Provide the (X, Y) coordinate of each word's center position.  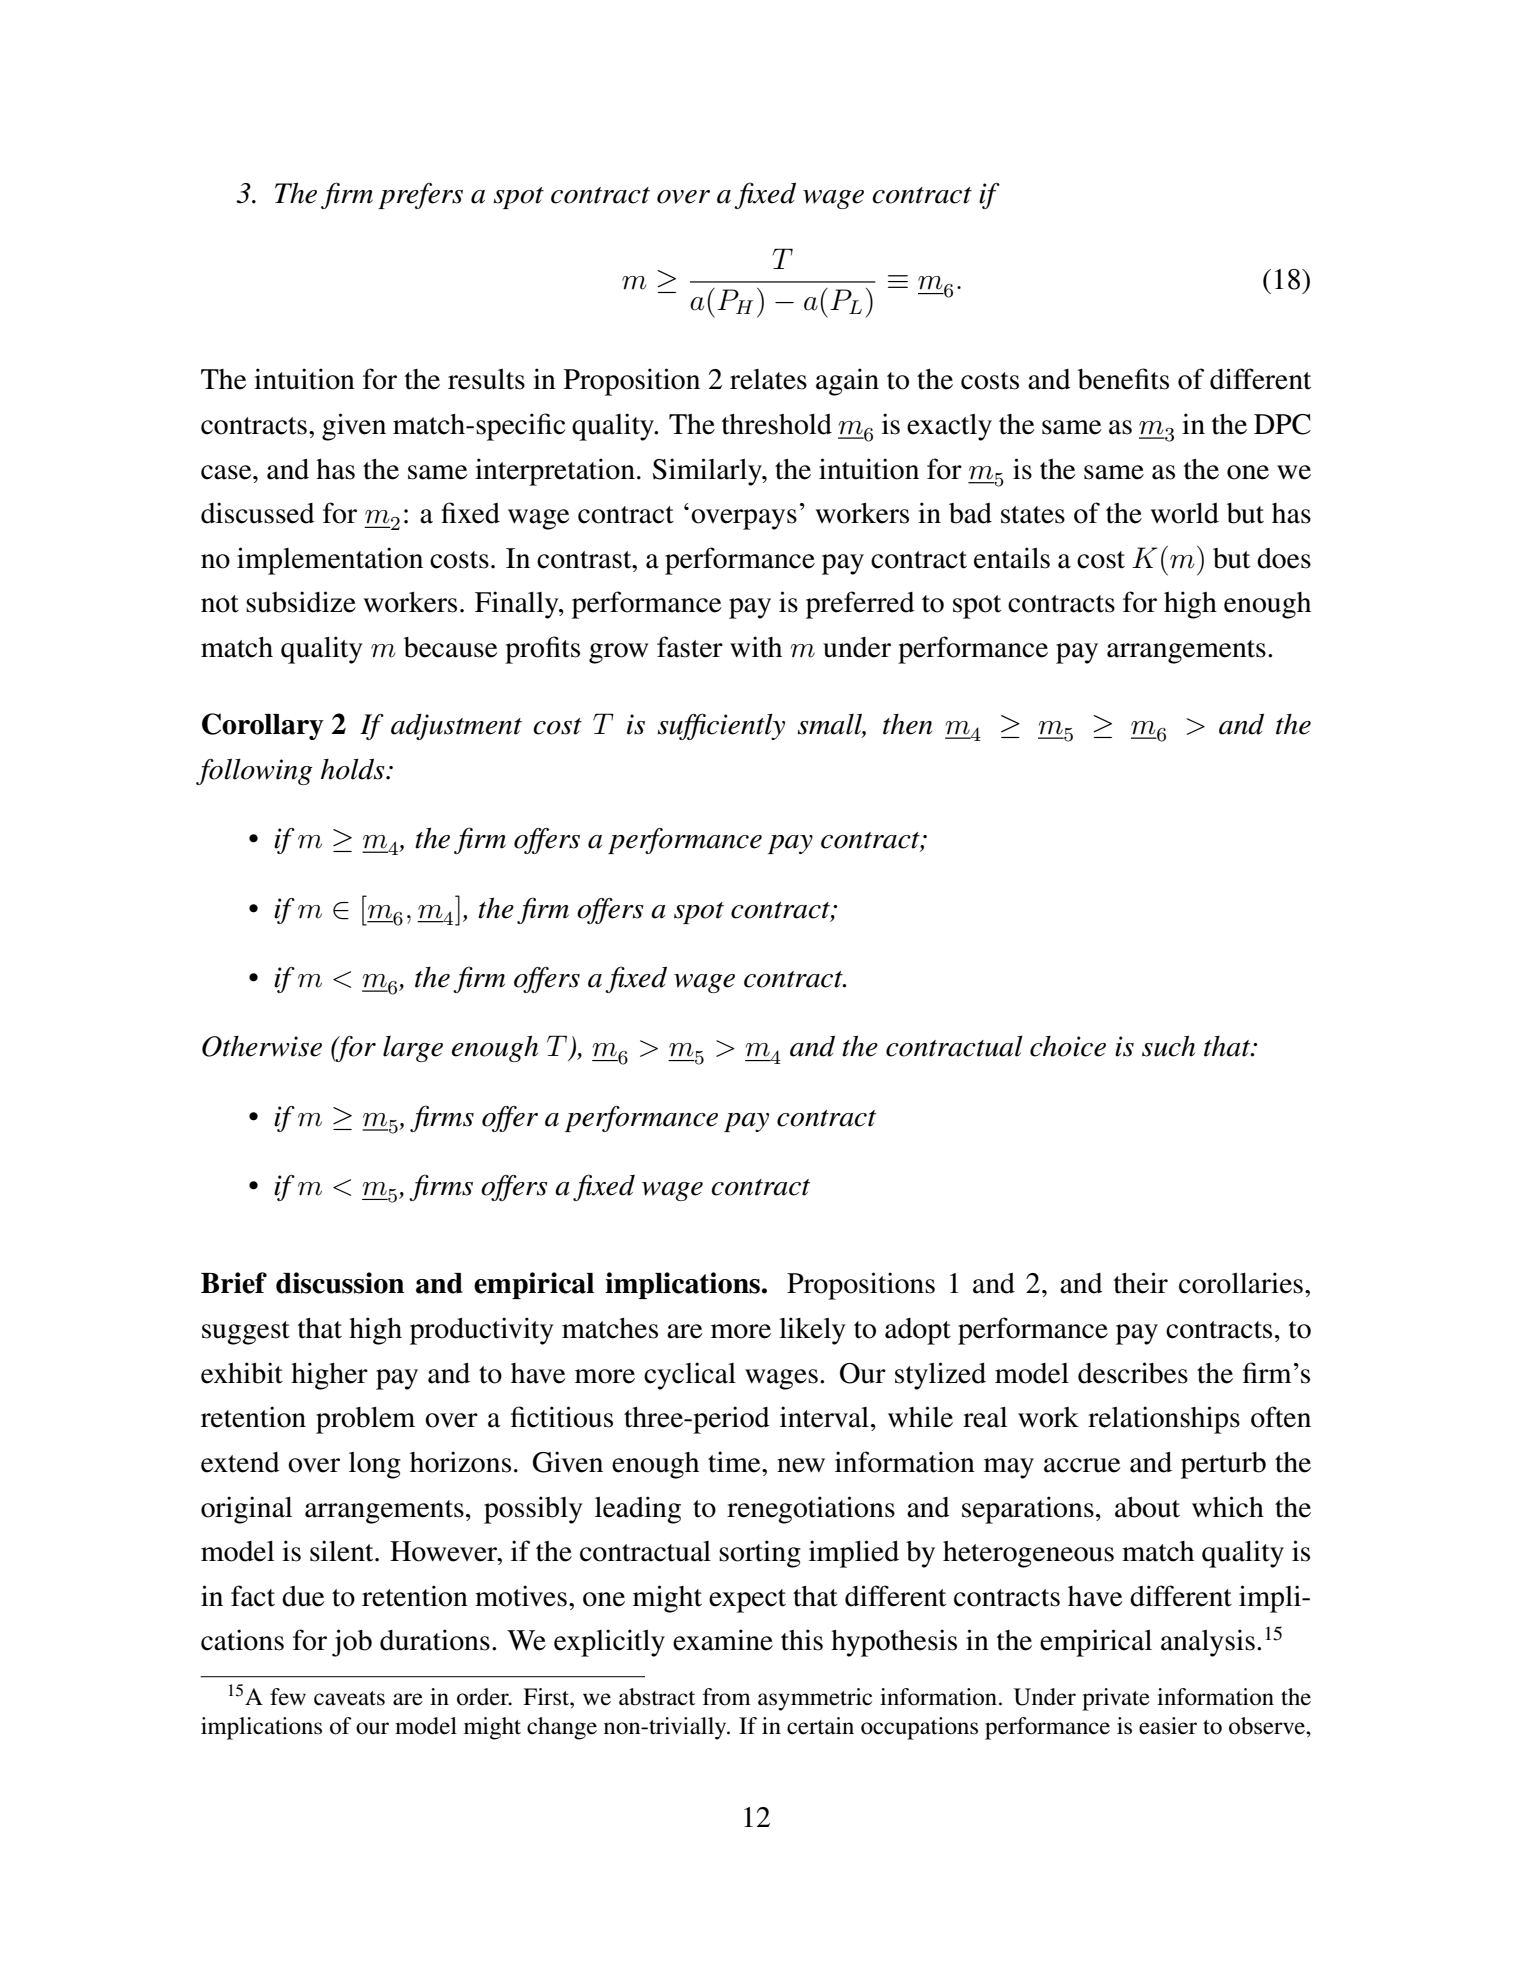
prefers (420, 196)
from (727, 1697)
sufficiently (721, 726)
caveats (349, 1698)
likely (812, 1331)
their (1141, 1283)
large (413, 1049)
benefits (1123, 379)
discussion (340, 1283)
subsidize (301, 602)
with (756, 647)
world (1185, 513)
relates (768, 379)
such (1168, 1046)
